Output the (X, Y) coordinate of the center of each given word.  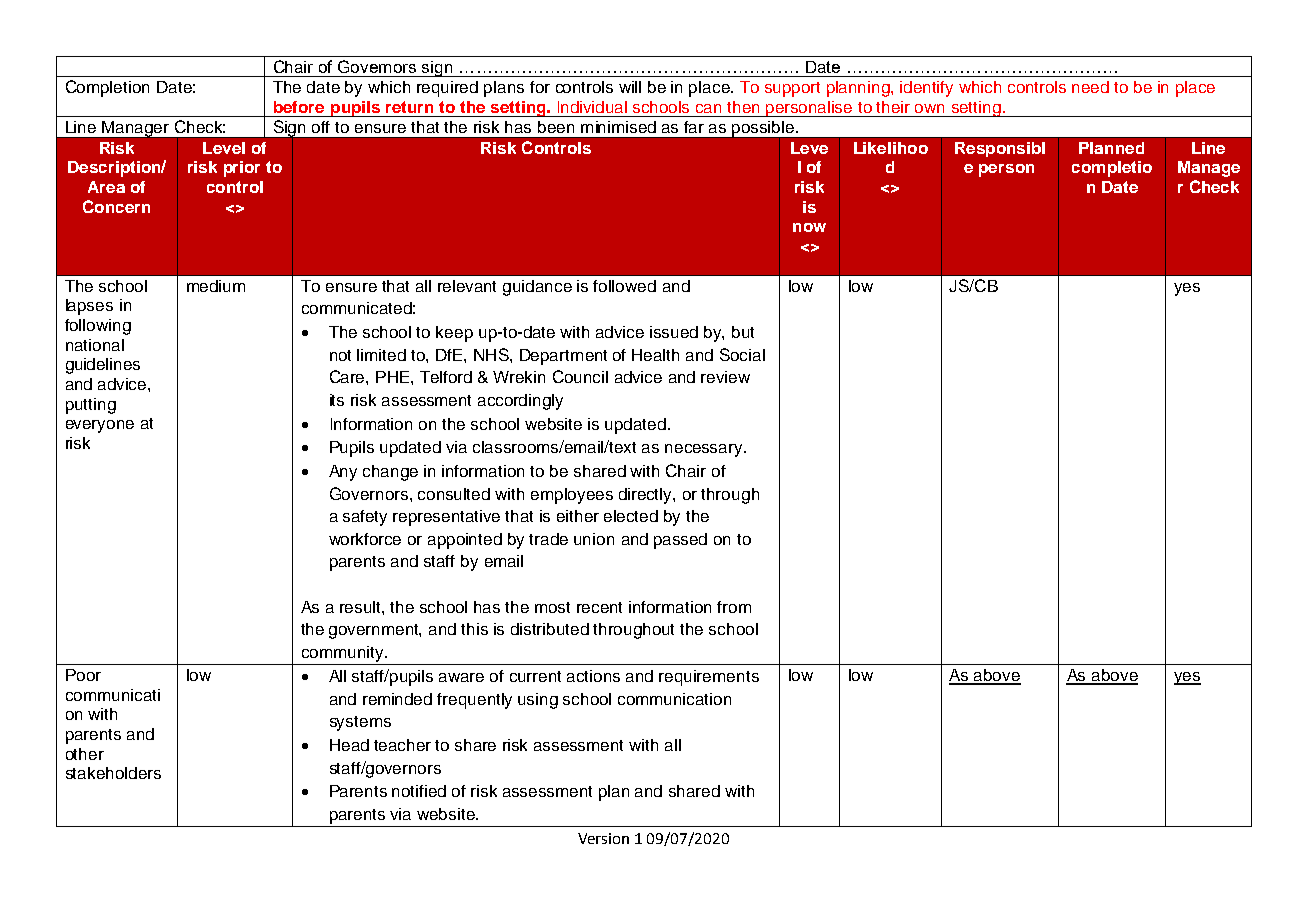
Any (343, 473)
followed (624, 286)
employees (572, 496)
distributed (550, 629)
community (344, 654)
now (809, 227)
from (734, 607)
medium (216, 286)
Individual (592, 107)
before (299, 107)
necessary (705, 450)
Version (603, 838)
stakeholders (113, 773)
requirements (709, 678)
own (929, 108)
